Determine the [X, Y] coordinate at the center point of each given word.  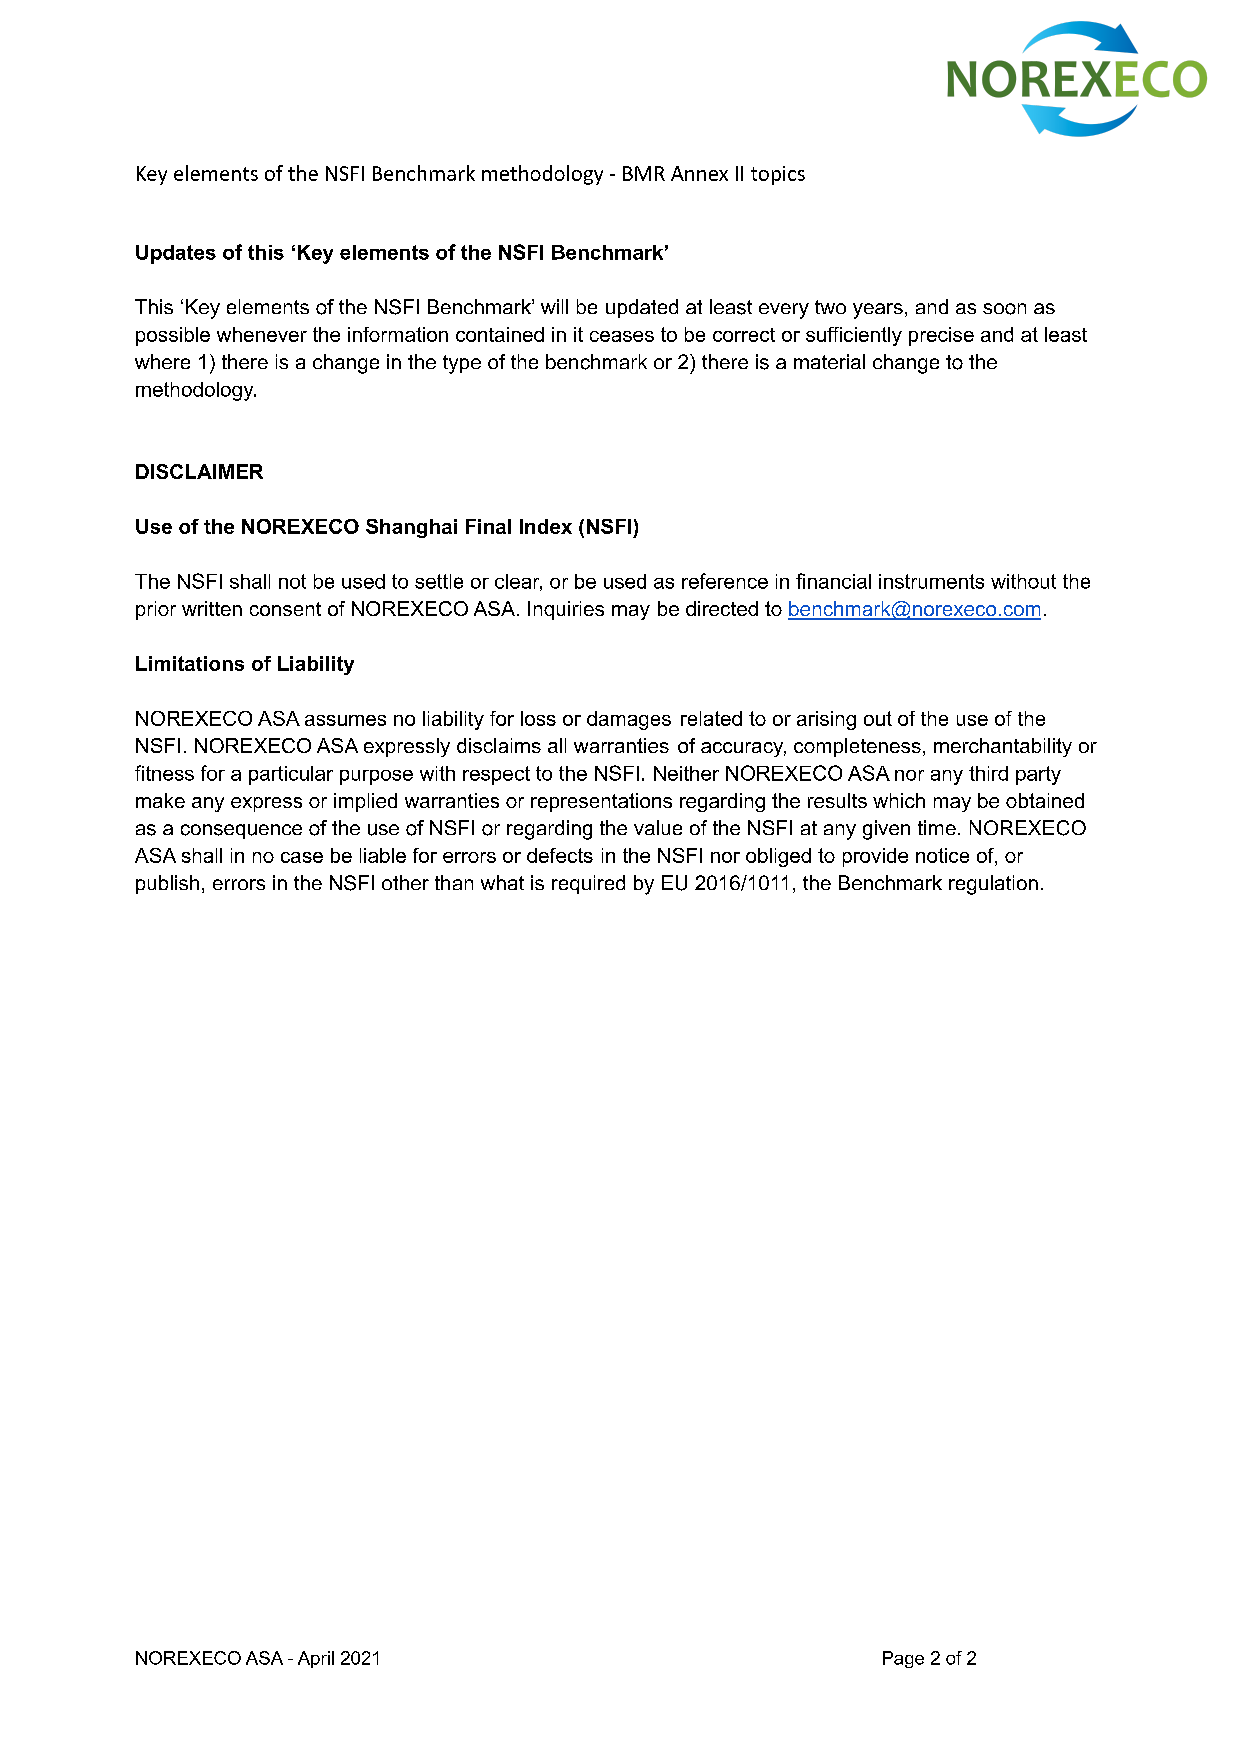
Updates [176, 254]
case [302, 857]
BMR [644, 173]
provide [875, 857]
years [878, 311]
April [316, 1659]
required [588, 884]
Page [903, 1659]
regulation [993, 885]
